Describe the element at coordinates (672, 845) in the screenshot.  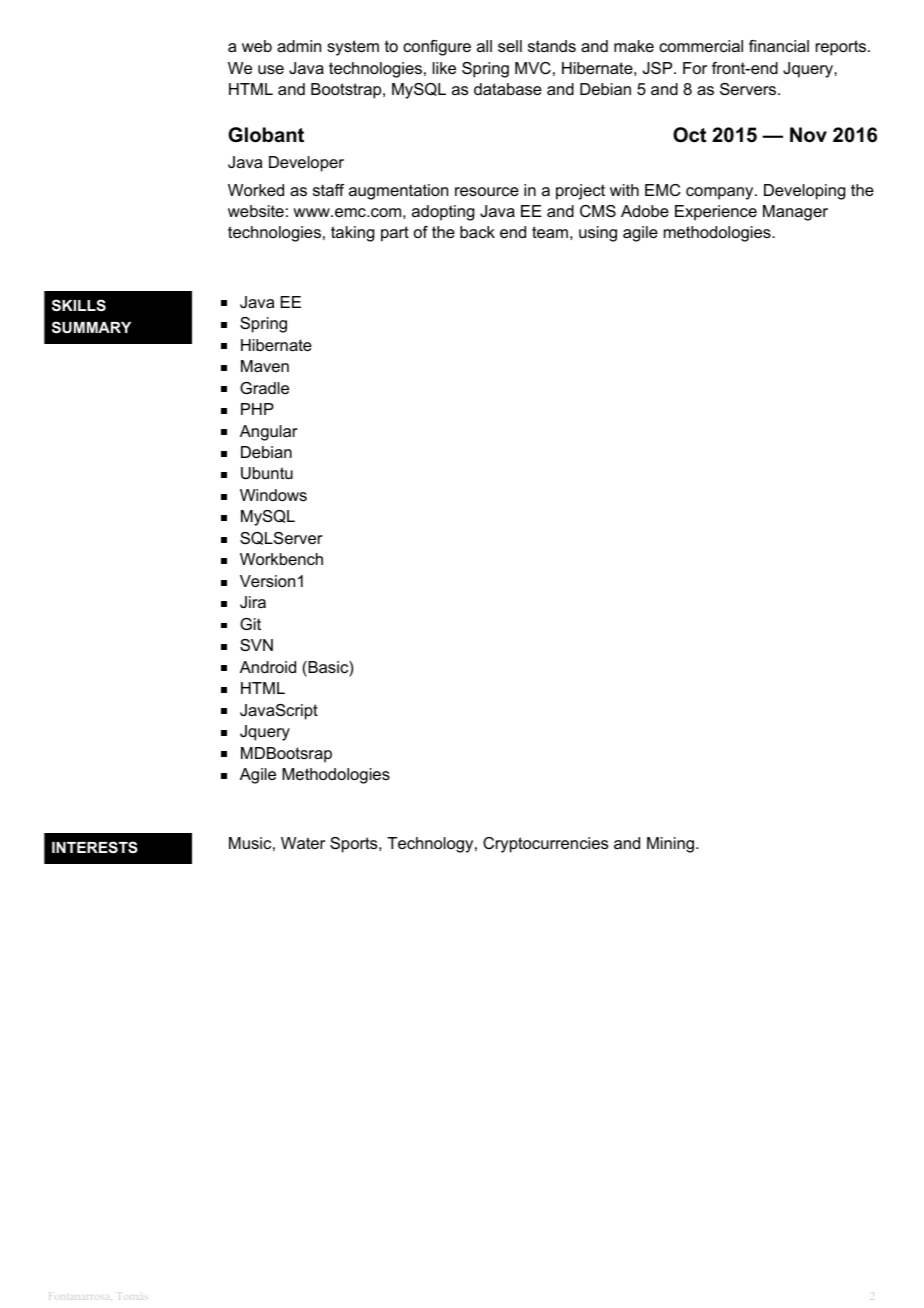
I see `Mining` at that location.
